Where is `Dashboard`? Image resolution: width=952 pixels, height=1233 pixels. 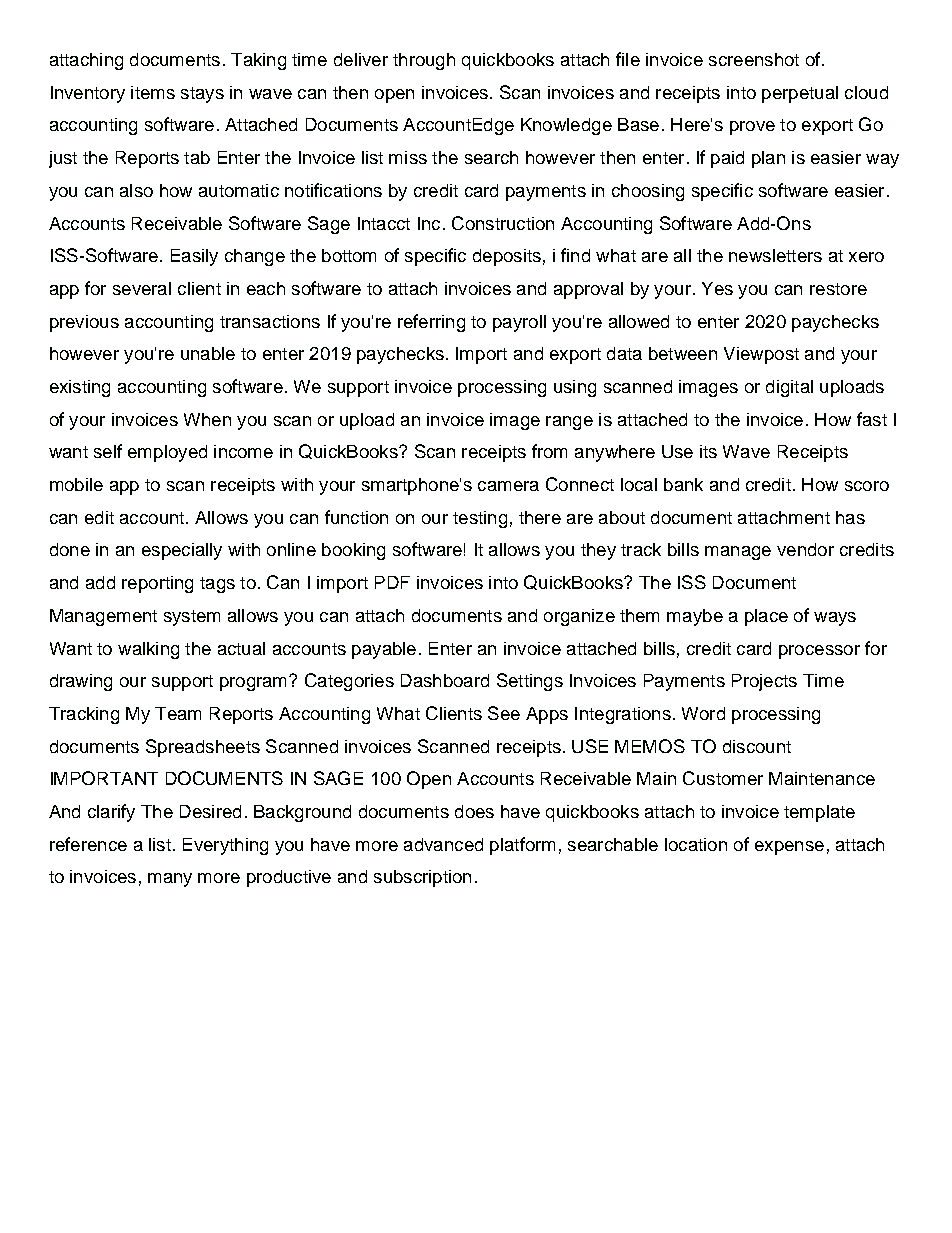 Dashboard is located at coordinates (445, 680).
